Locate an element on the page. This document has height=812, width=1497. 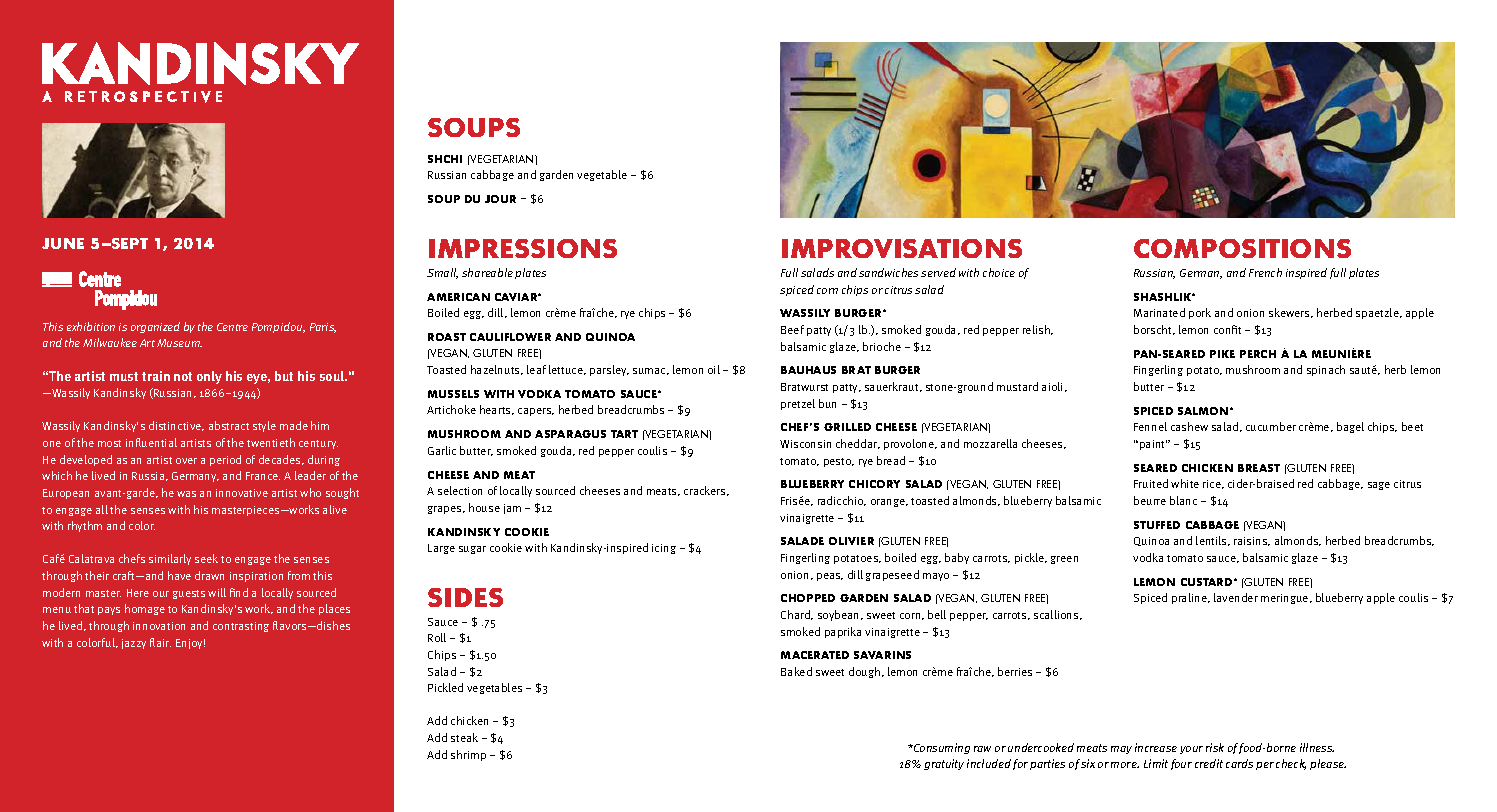
June is located at coordinates (63, 243).
